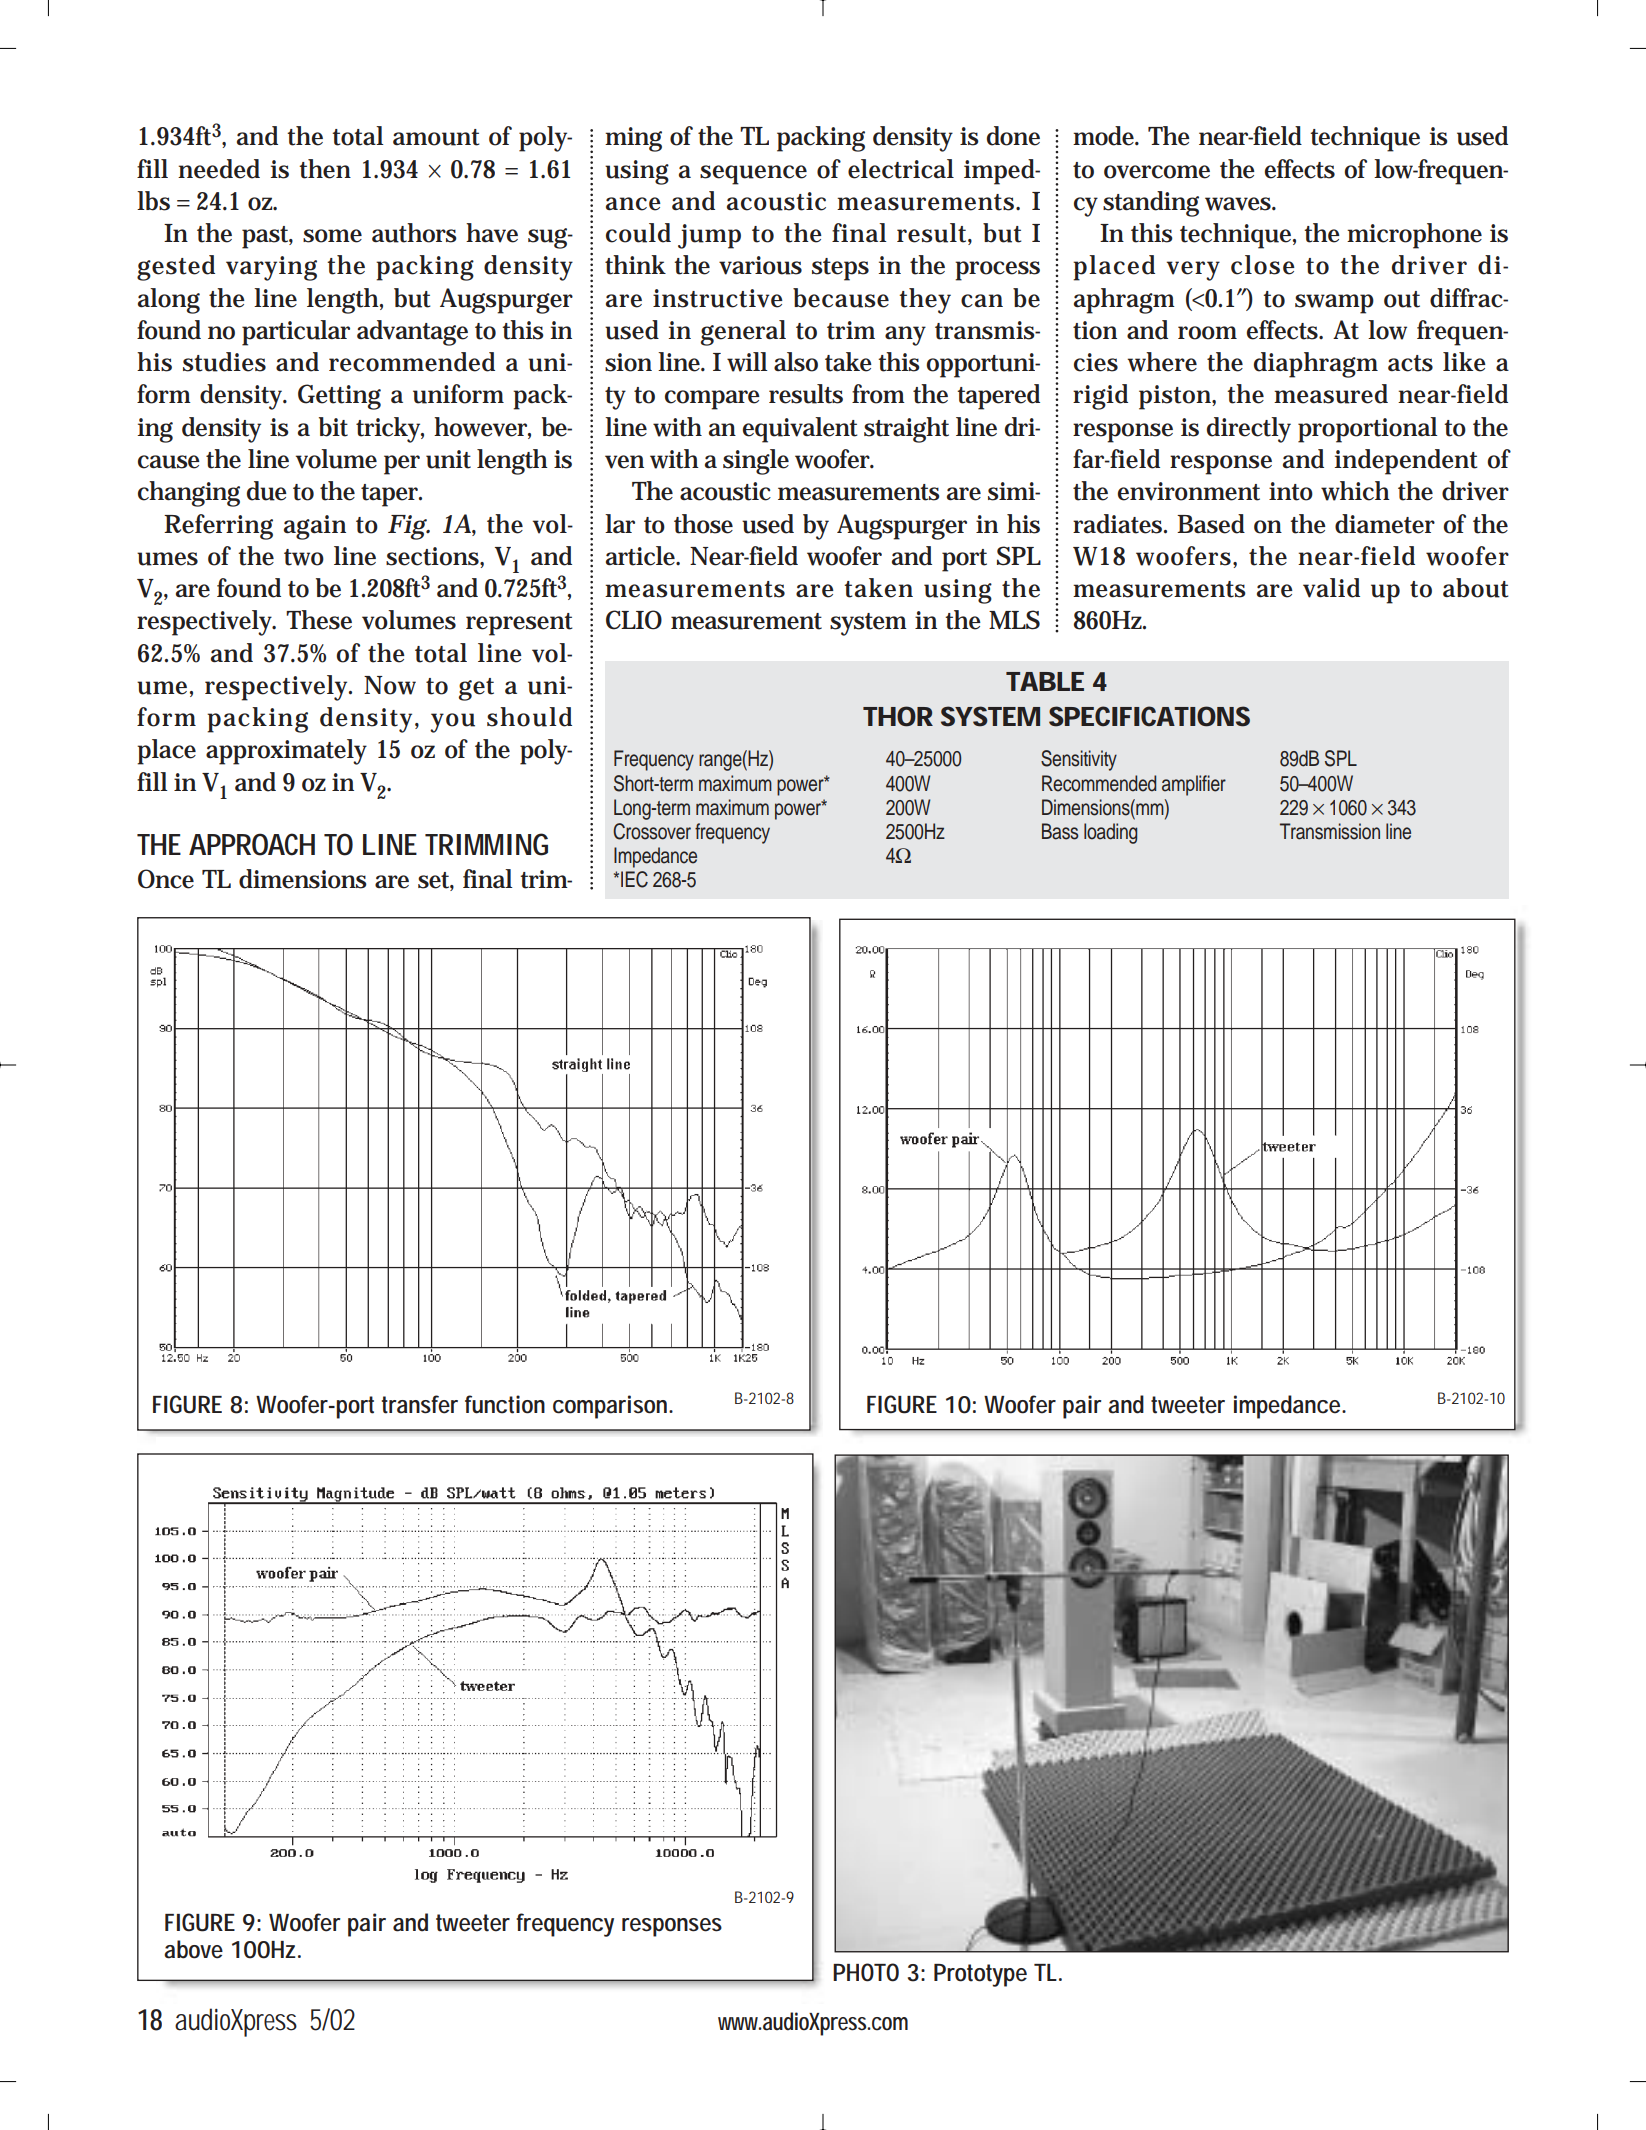 This document has width=1646, height=2130. What do you see at coordinates (193, 1949) in the document?
I see `above` at bounding box center [193, 1949].
